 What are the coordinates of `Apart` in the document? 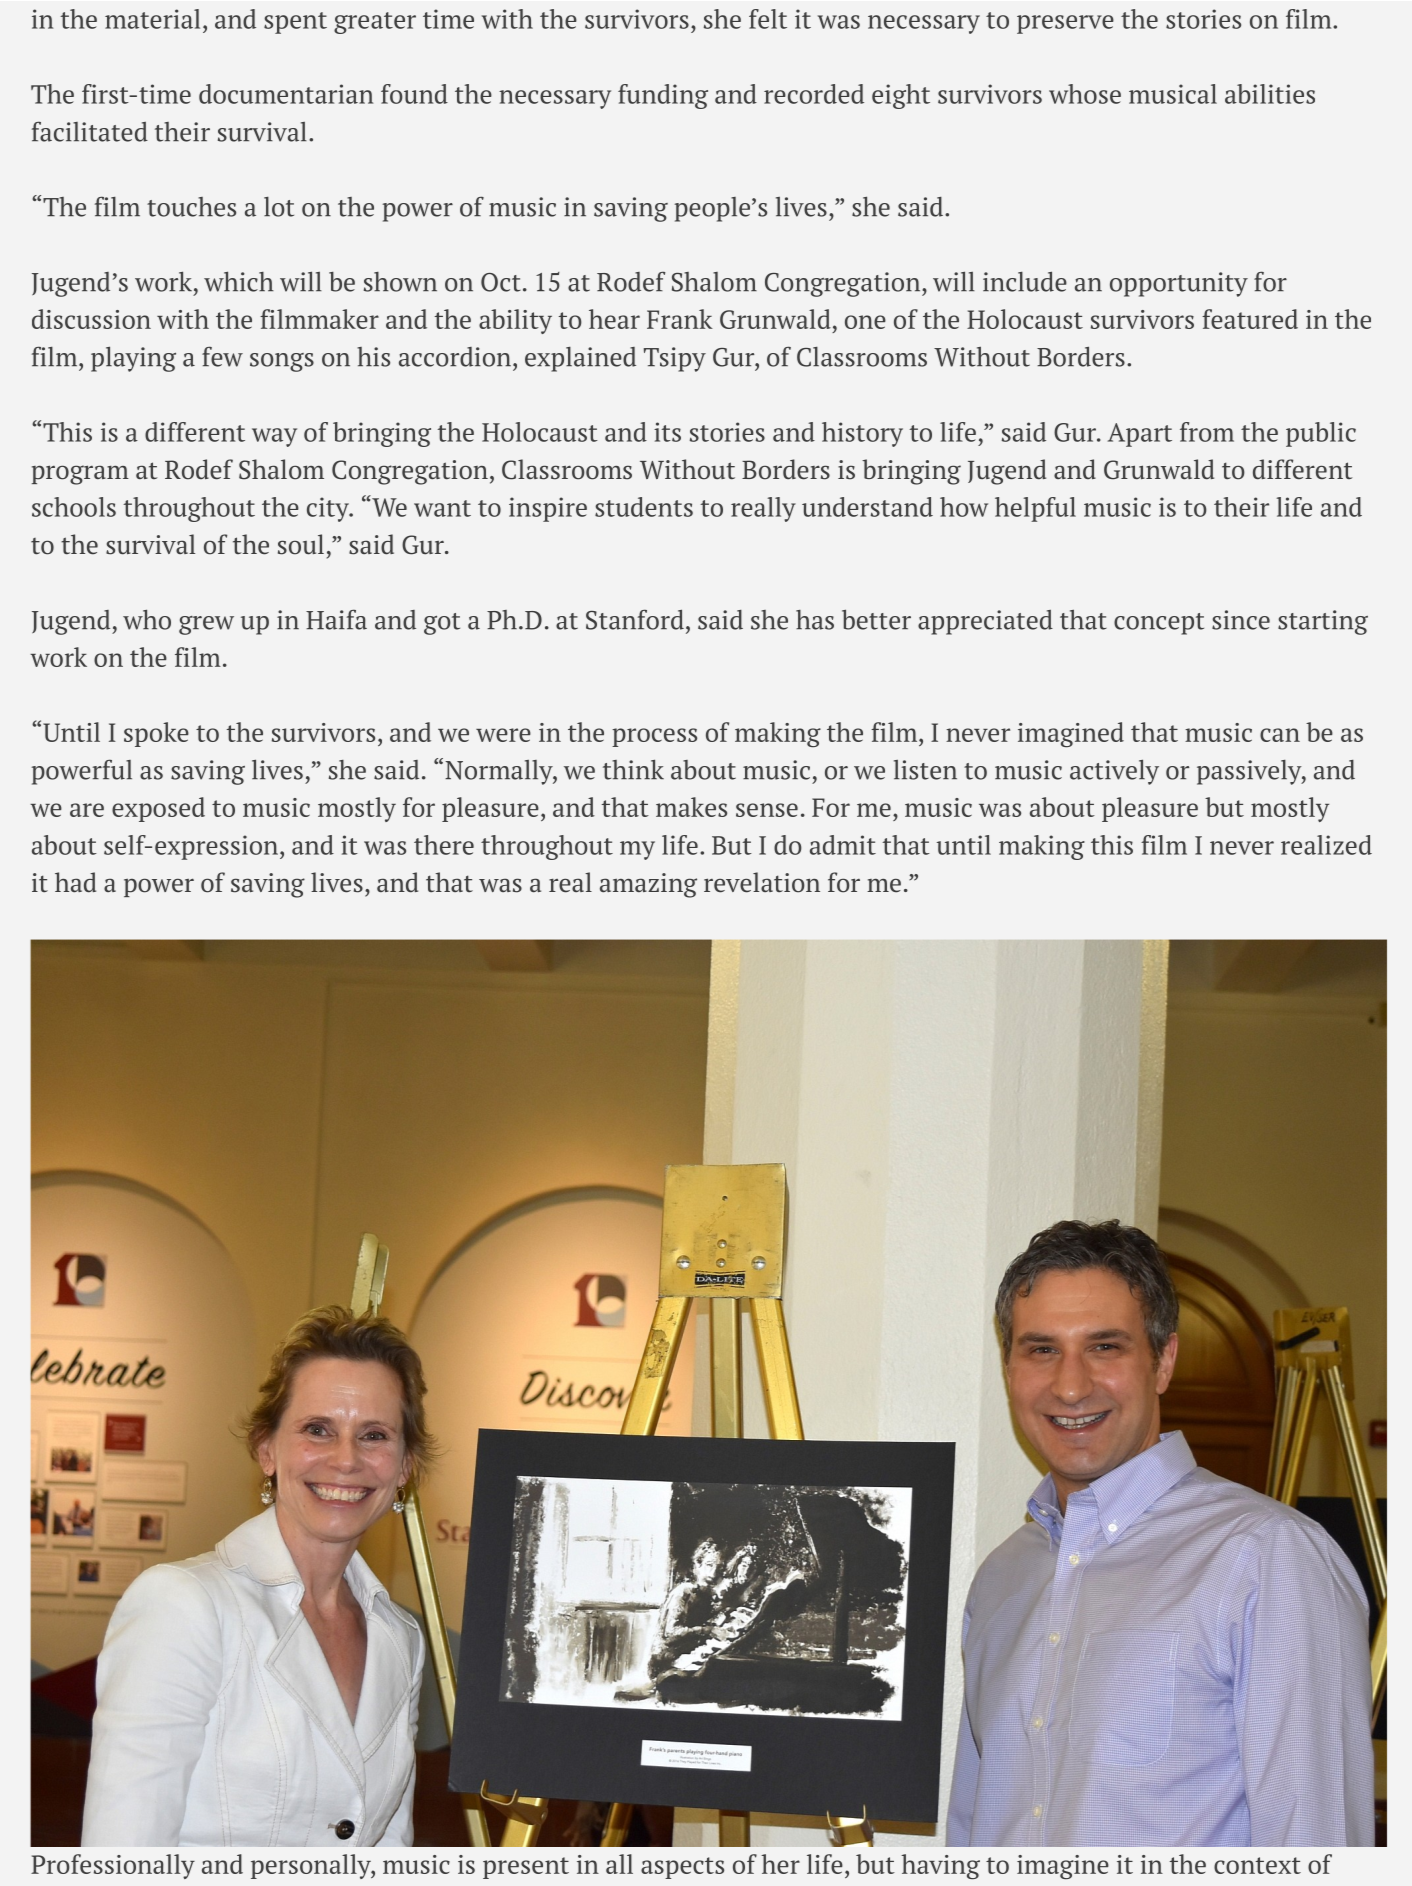 It's located at (1140, 435).
